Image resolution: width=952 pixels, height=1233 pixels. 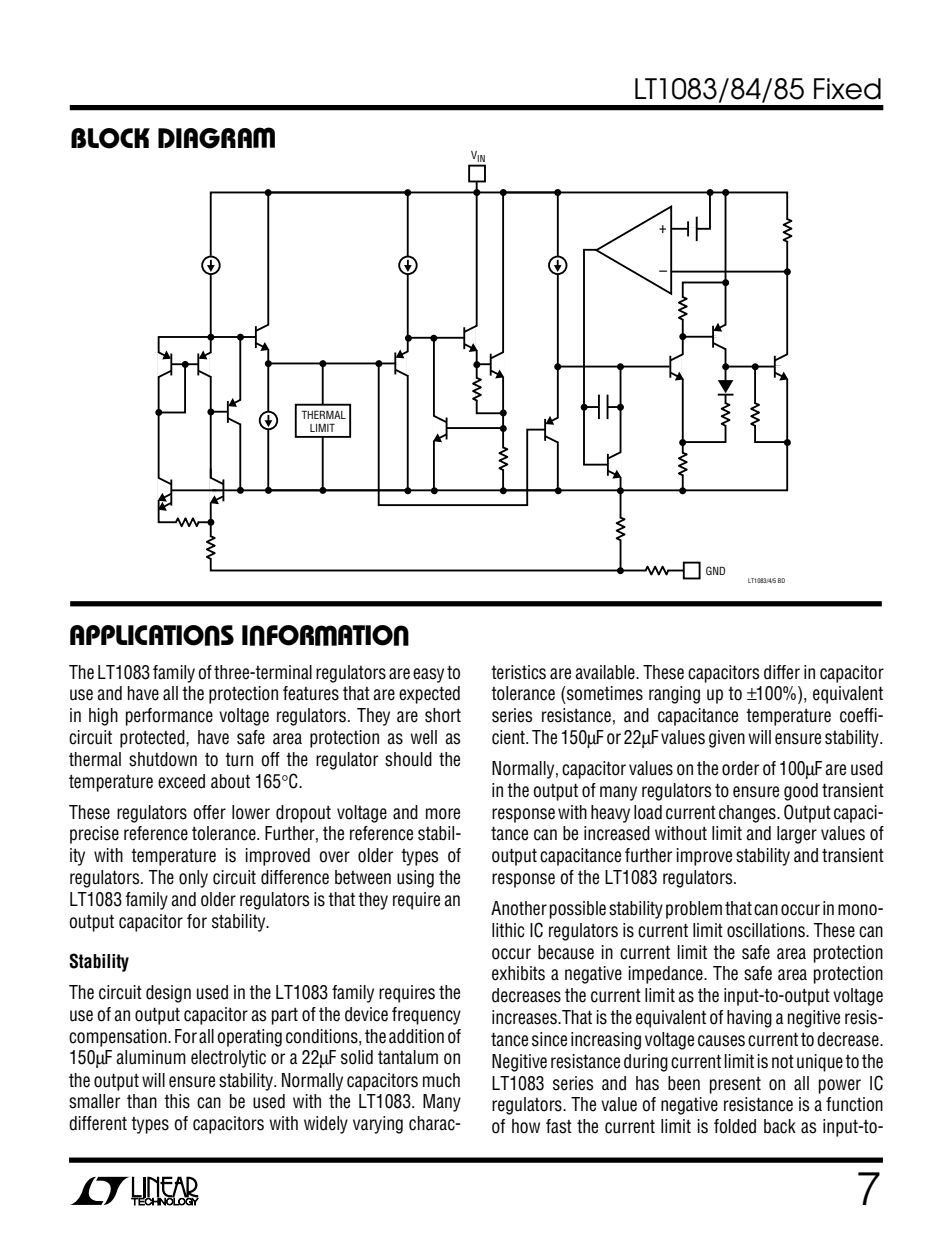 I want to click on GND, so click(x=715, y=570).
